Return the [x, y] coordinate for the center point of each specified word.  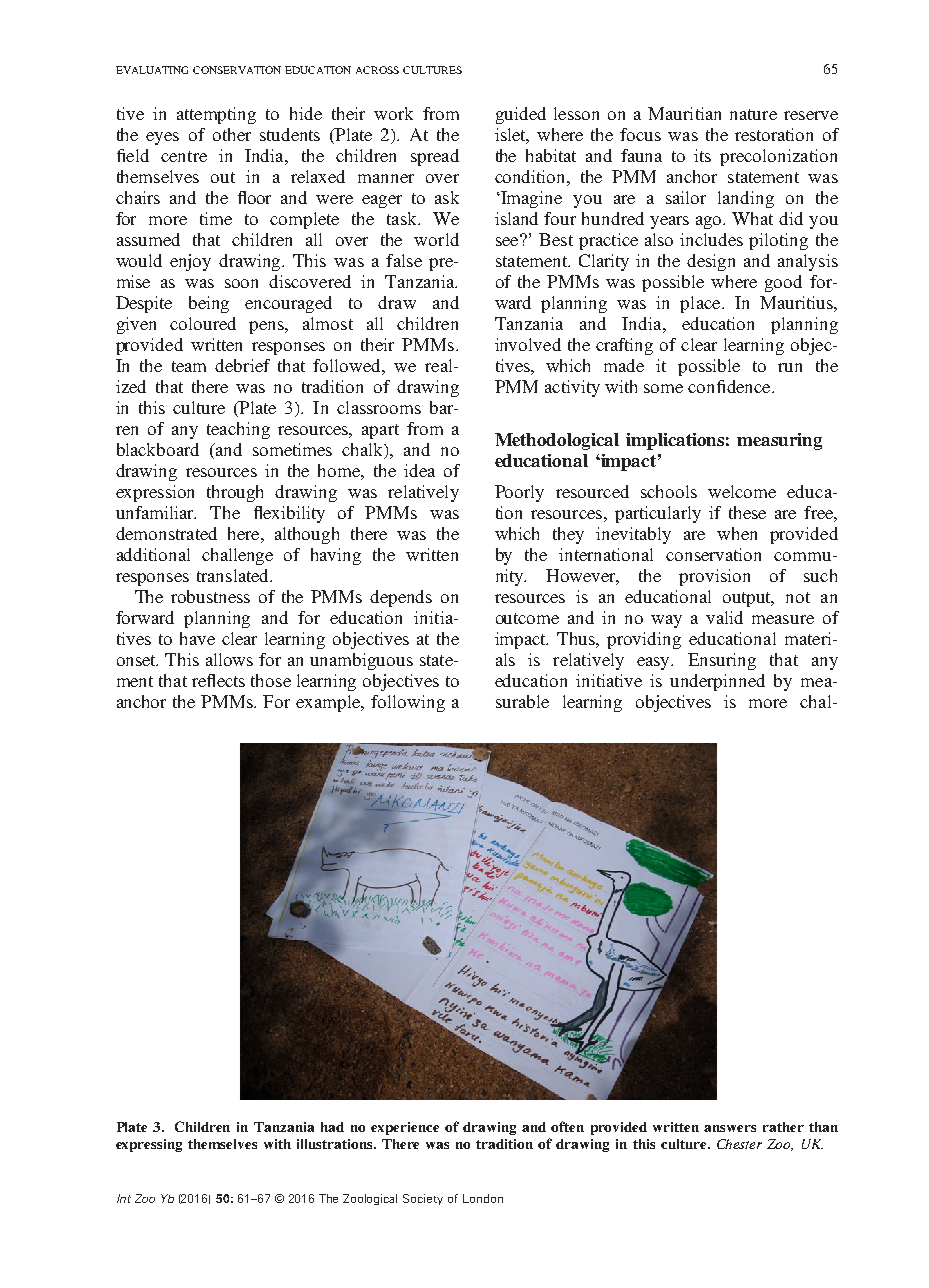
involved [528, 344]
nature [753, 114]
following [408, 703]
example [329, 703]
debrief [242, 365]
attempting [216, 115]
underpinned [717, 682]
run [790, 367]
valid [724, 617]
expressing [149, 1145]
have [197, 638]
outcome [527, 618]
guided [521, 115]
